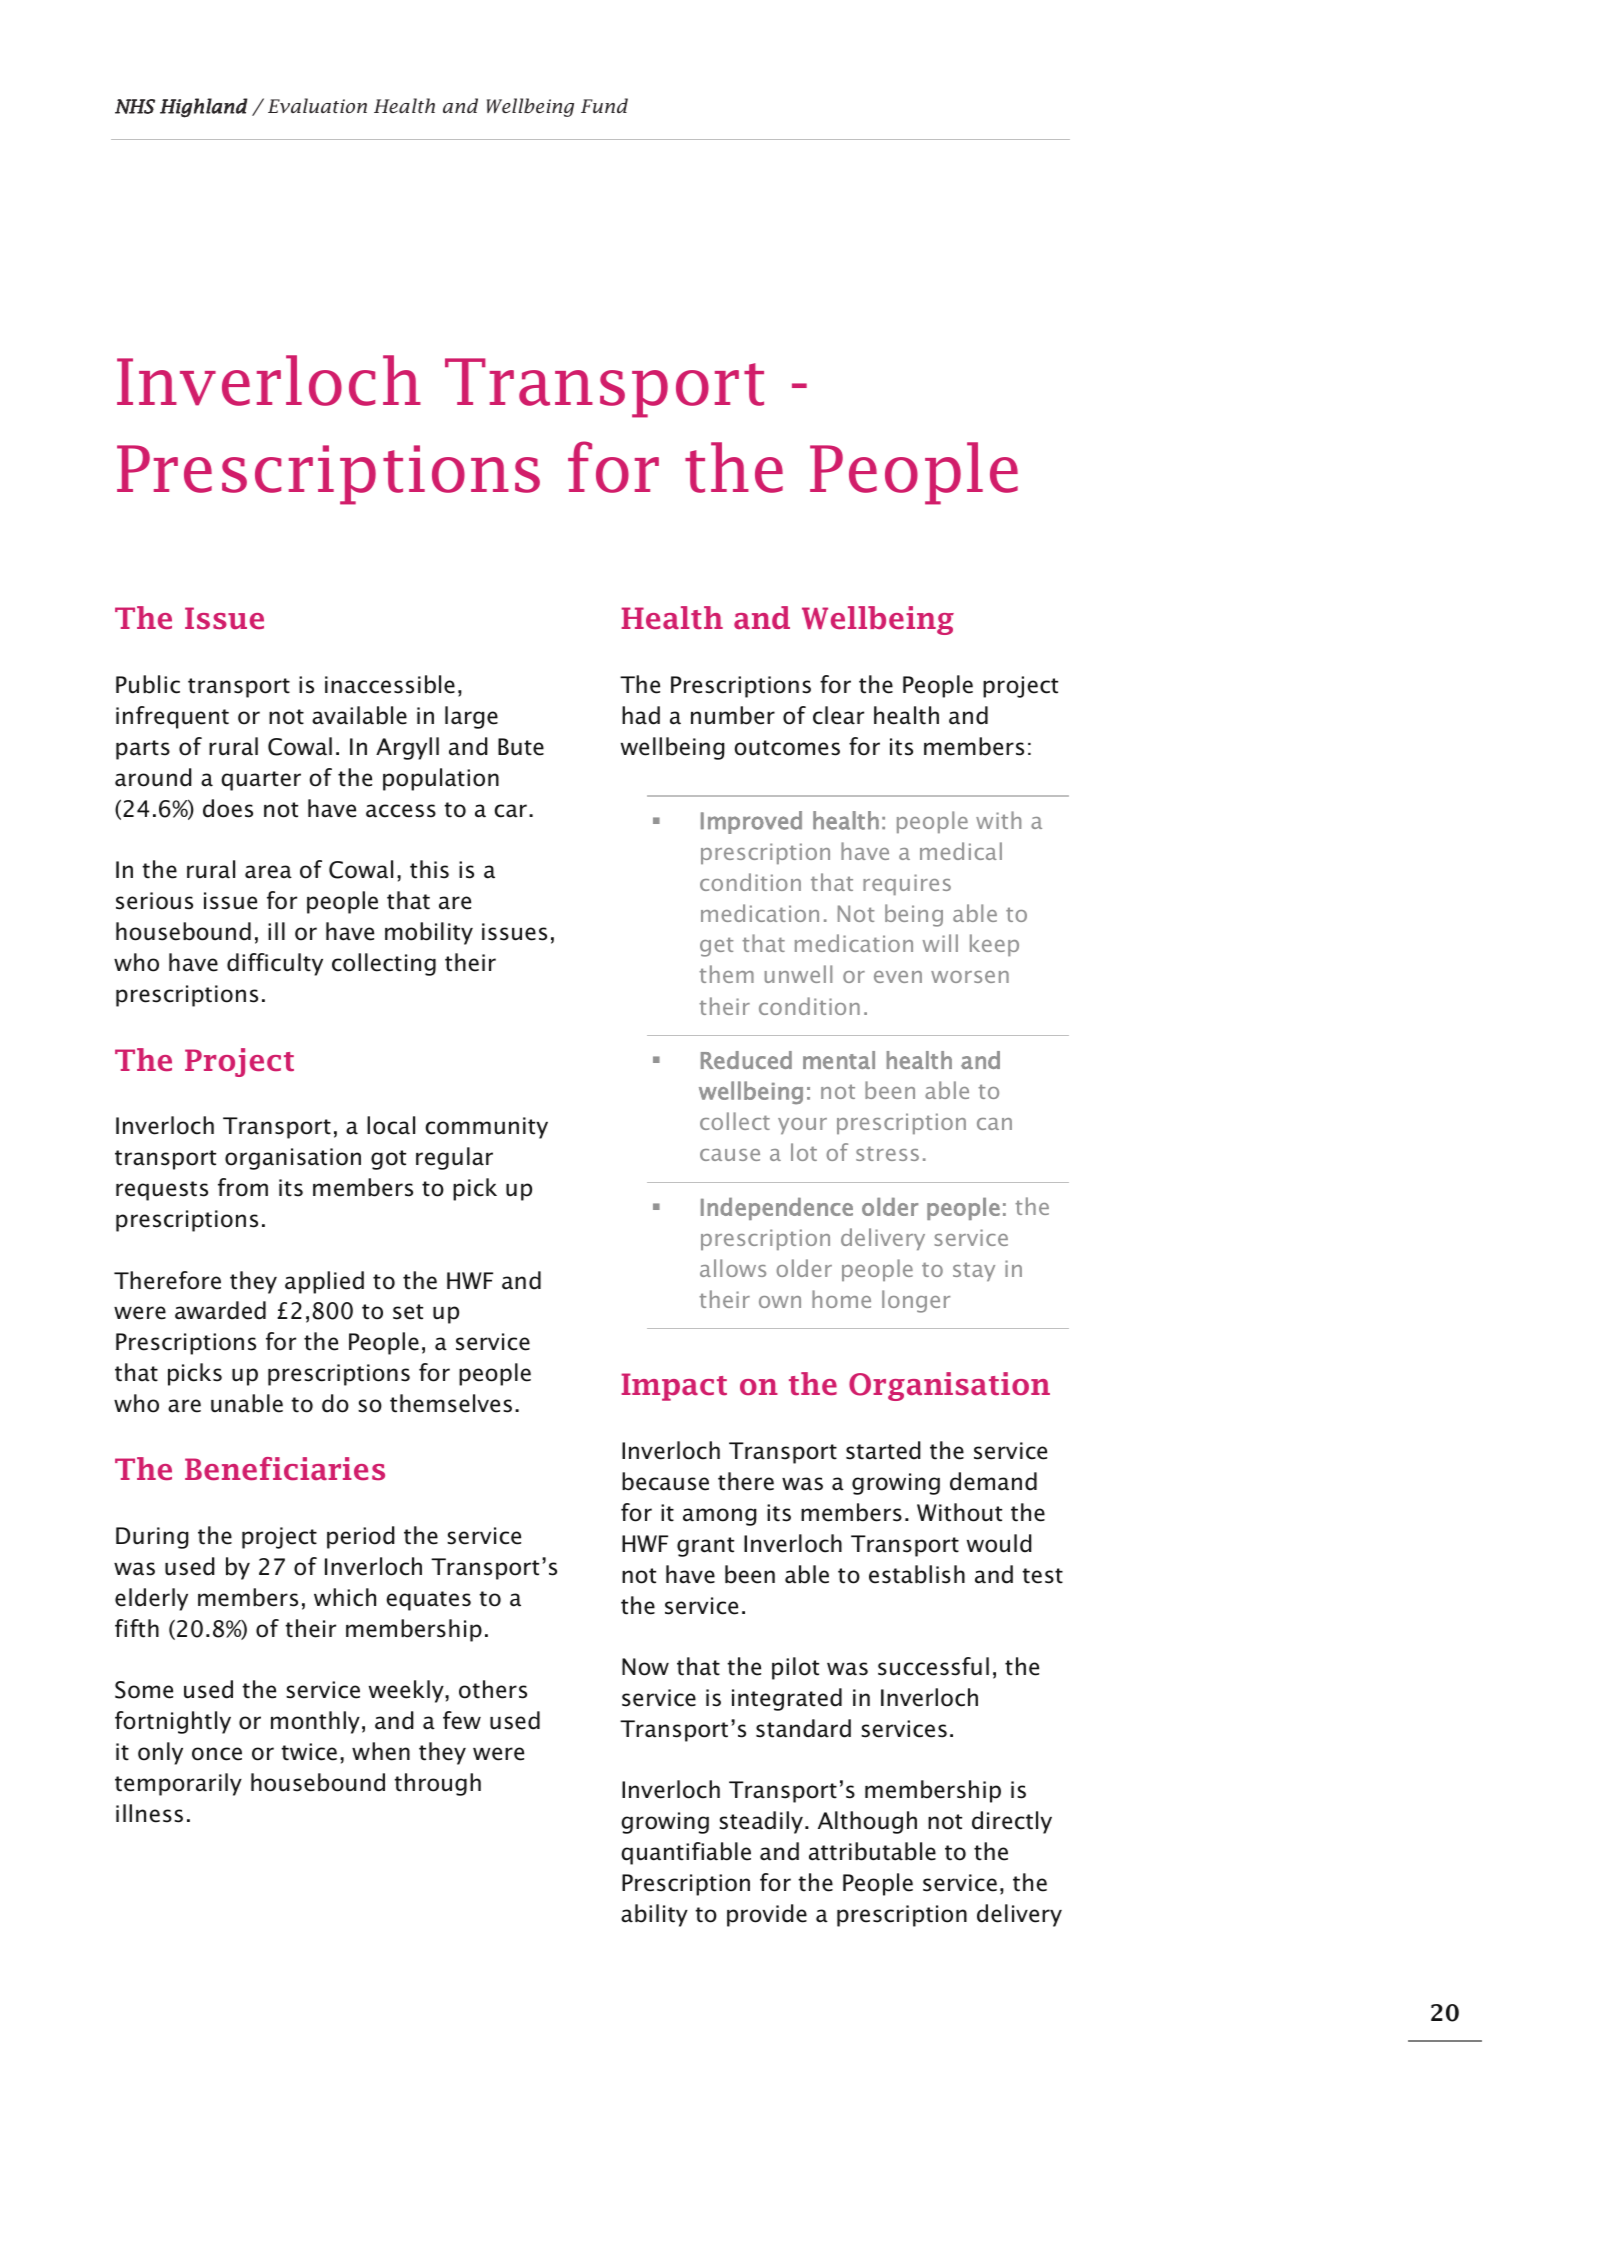 This screenshot has width=1599, height=2263. What do you see at coordinates (148, 684) in the screenshot?
I see `Public` at bounding box center [148, 684].
